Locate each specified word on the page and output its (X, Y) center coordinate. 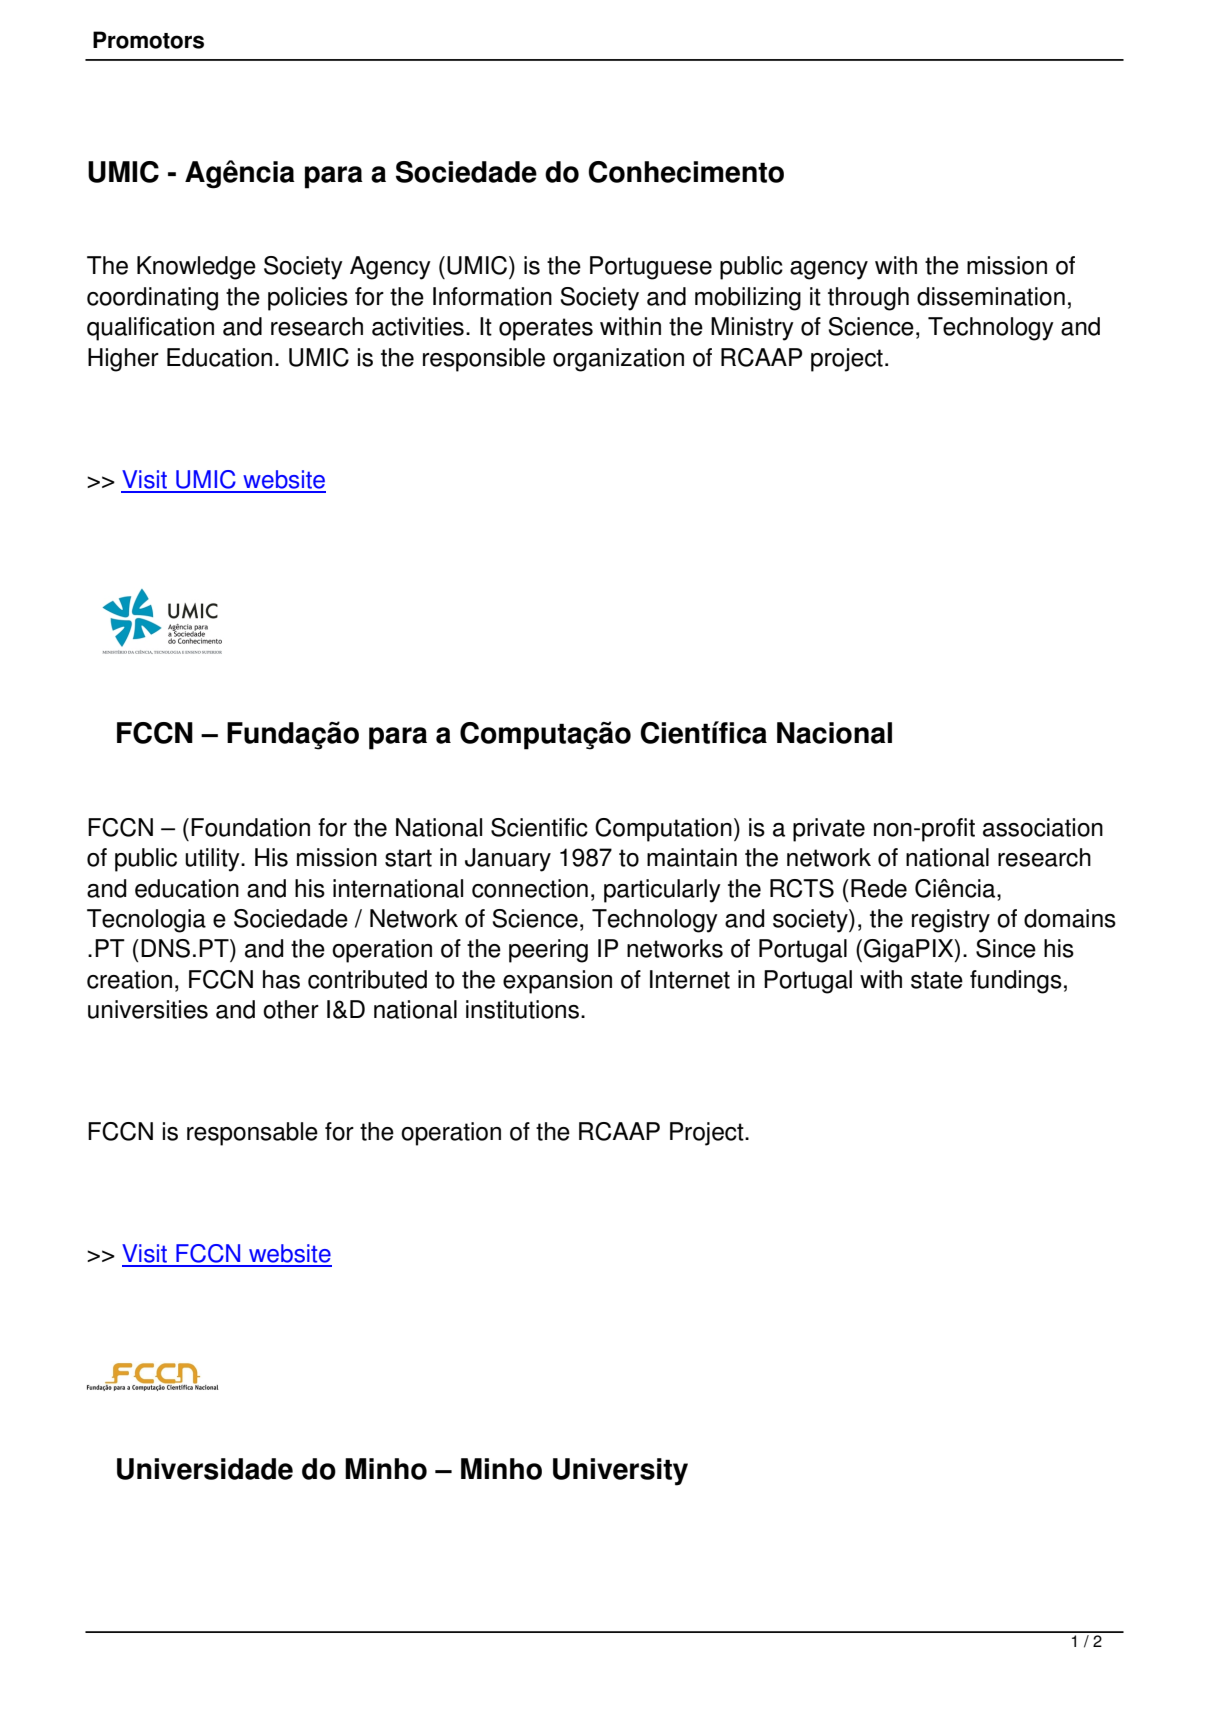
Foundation (250, 827)
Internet (690, 979)
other (291, 1009)
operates (546, 329)
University (620, 1472)
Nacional (834, 733)
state (937, 980)
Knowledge (196, 268)
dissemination (991, 296)
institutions (522, 1009)
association (1043, 827)
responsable (252, 1134)
